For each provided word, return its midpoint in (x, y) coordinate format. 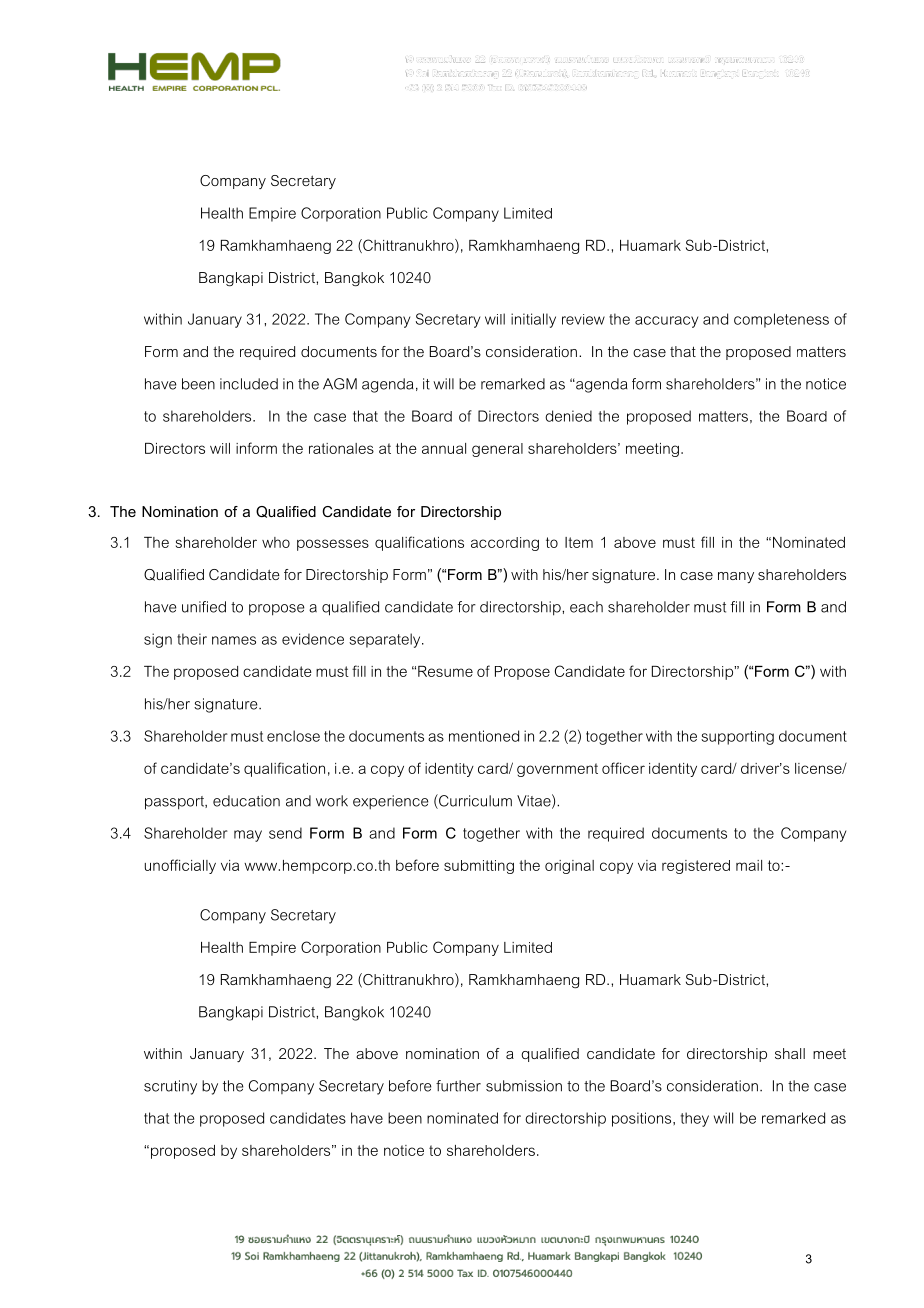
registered (696, 867)
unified (204, 607)
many (736, 577)
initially (533, 320)
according (505, 544)
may (248, 836)
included (249, 384)
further (458, 1086)
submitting (479, 867)
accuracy (666, 322)
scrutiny (170, 1087)
